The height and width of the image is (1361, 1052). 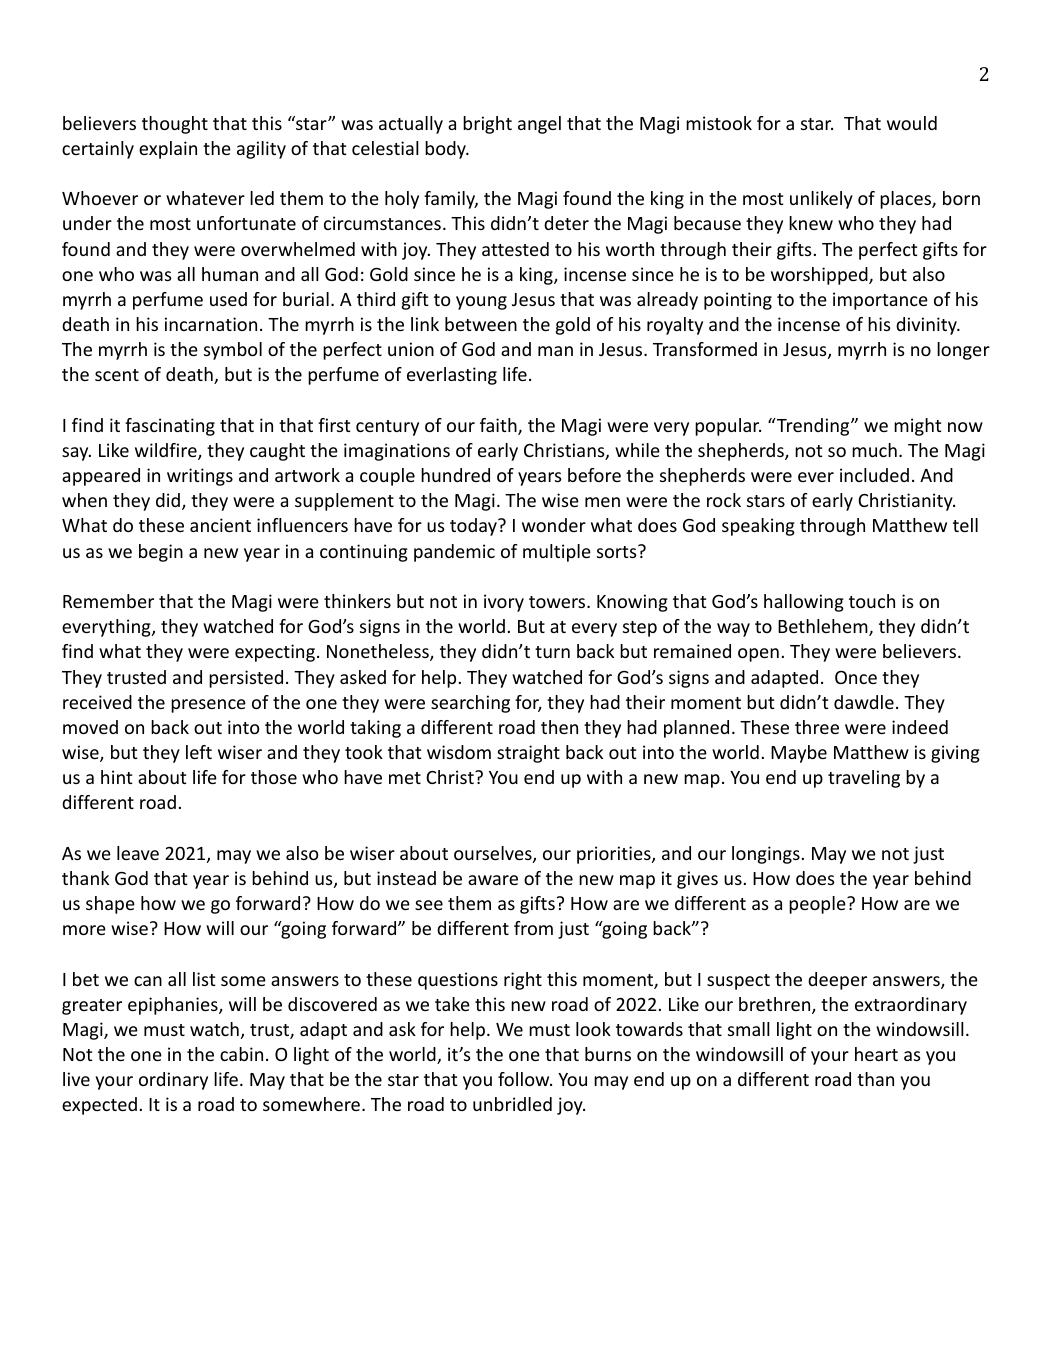 I want to click on wildfire, so click(x=167, y=451).
